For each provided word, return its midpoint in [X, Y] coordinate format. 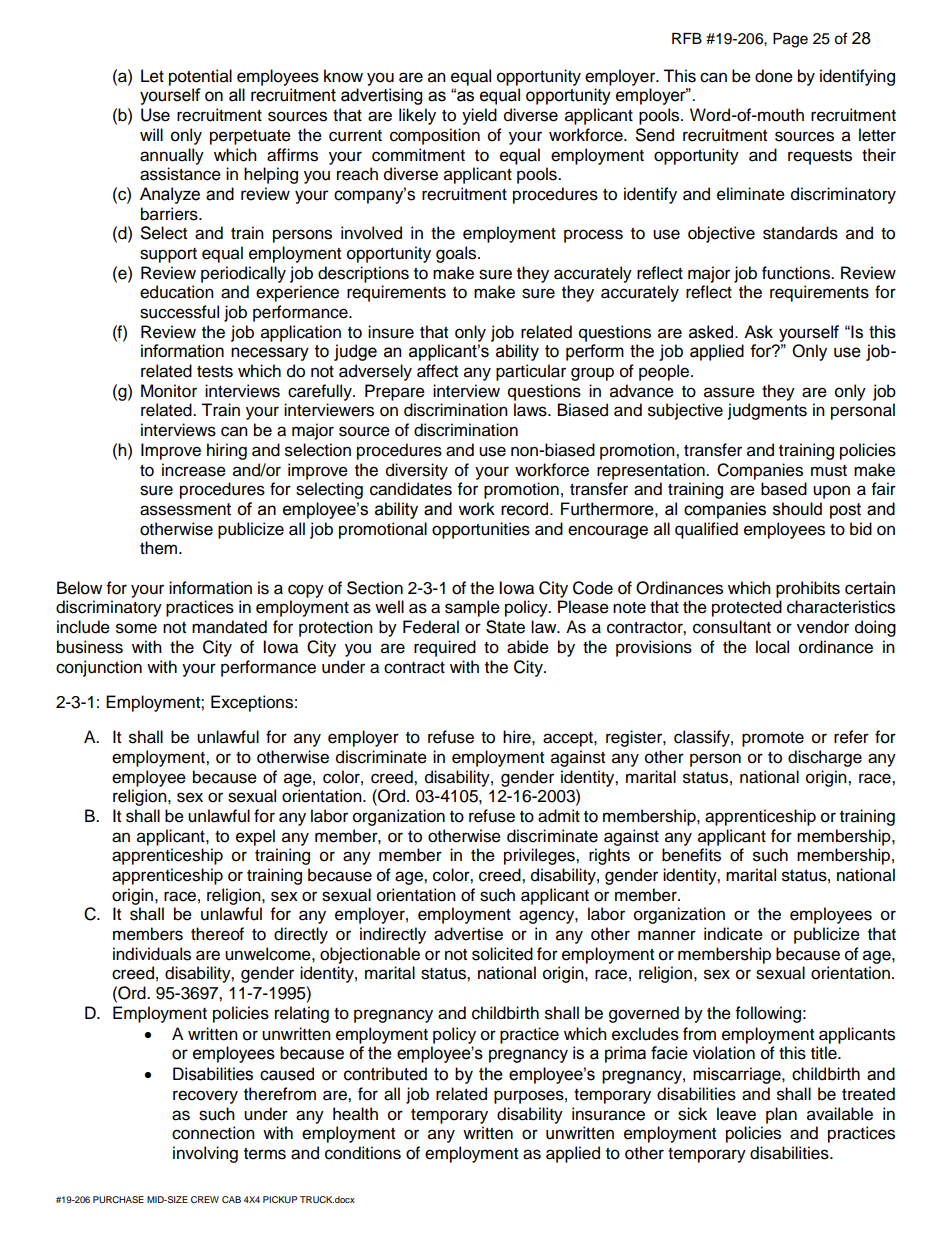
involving [205, 1154]
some [136, 628]
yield [479, 116]
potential [200, 77]
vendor [823, 627]
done [774, 76]
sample [472, 608]
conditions [363, 1153]
